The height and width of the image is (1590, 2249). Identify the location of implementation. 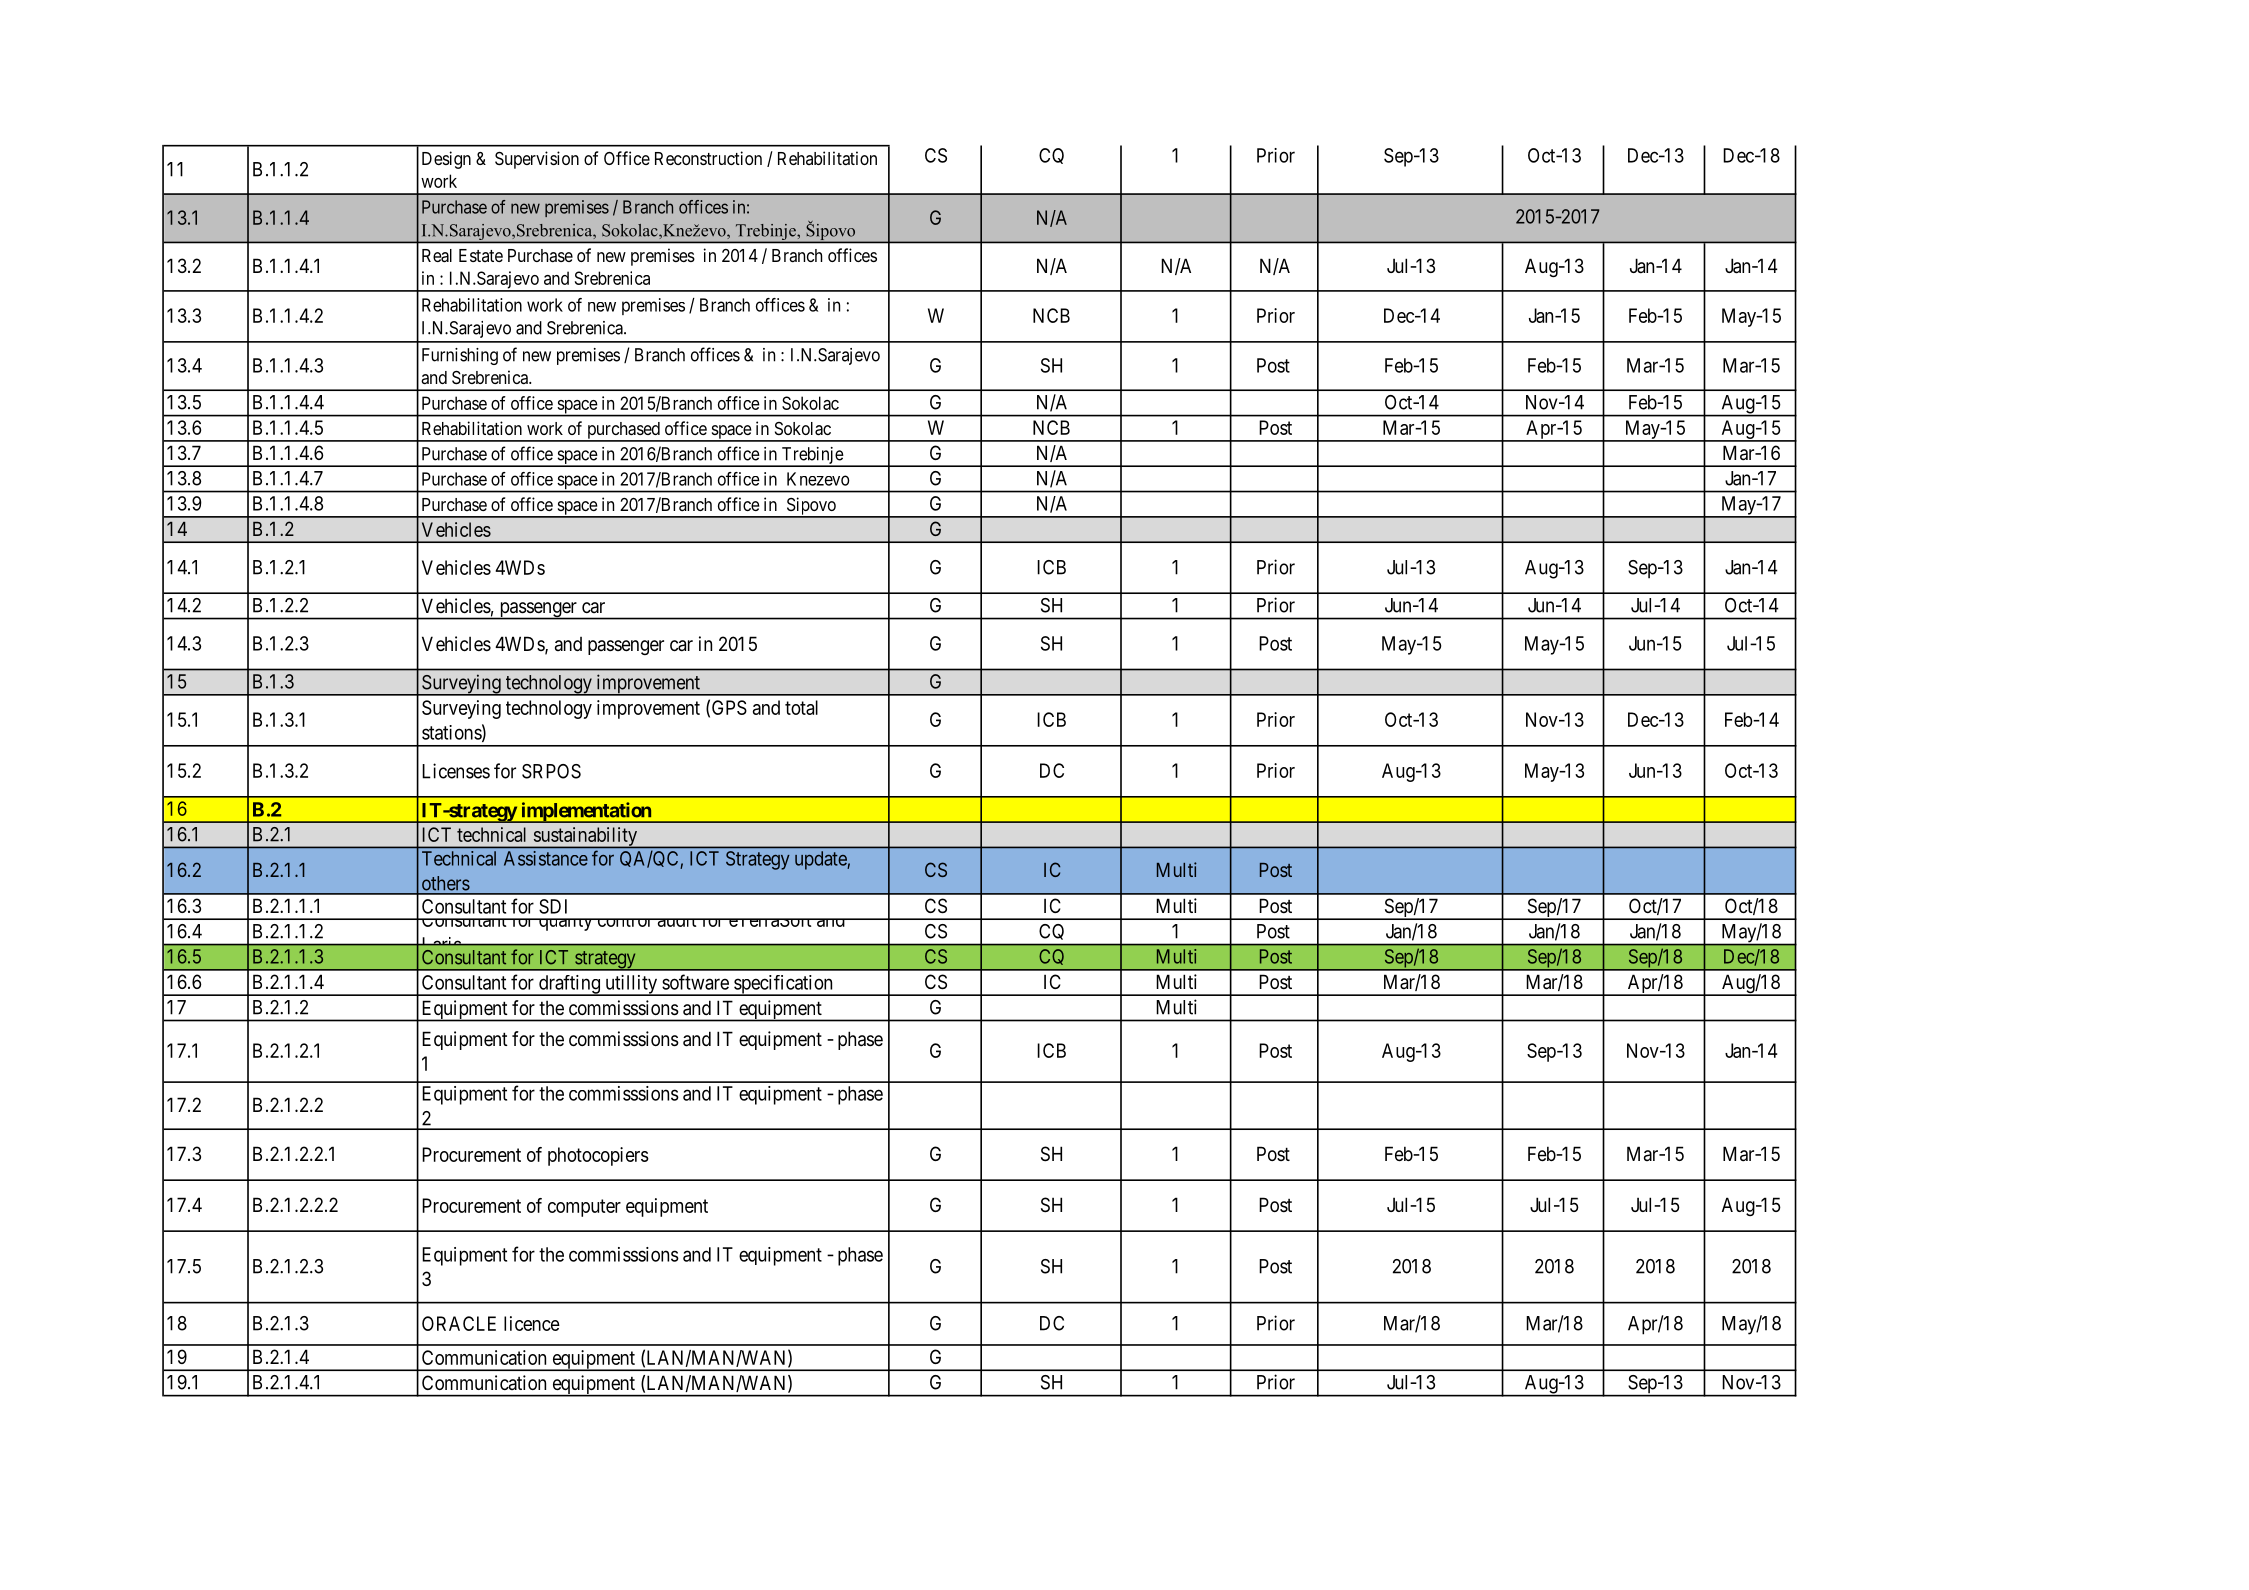
(586, 812).
